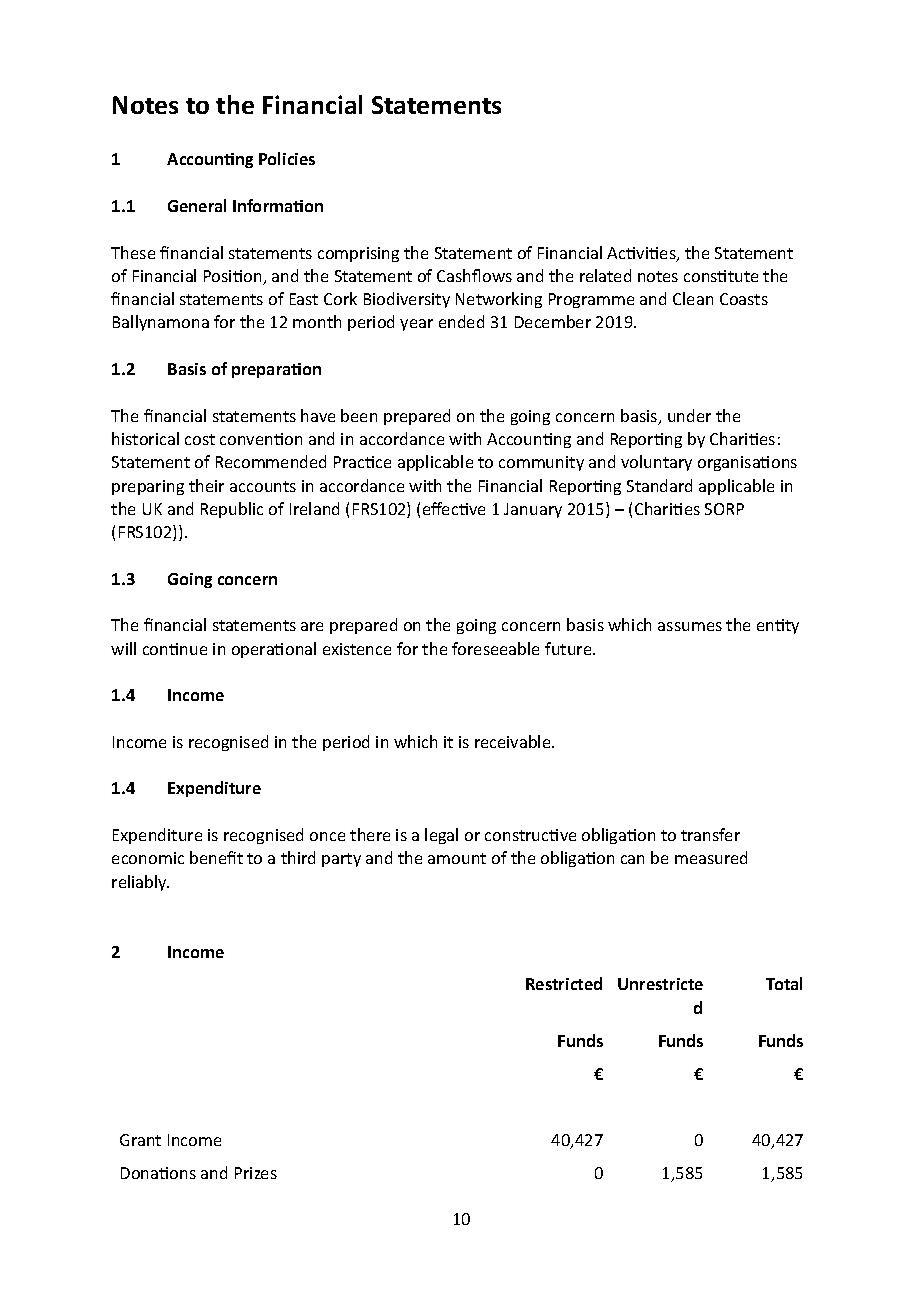  What do you see at coordinates (140, 1140) in the screenshot?
I see `Grant` at bounding box center [140, 1140].
